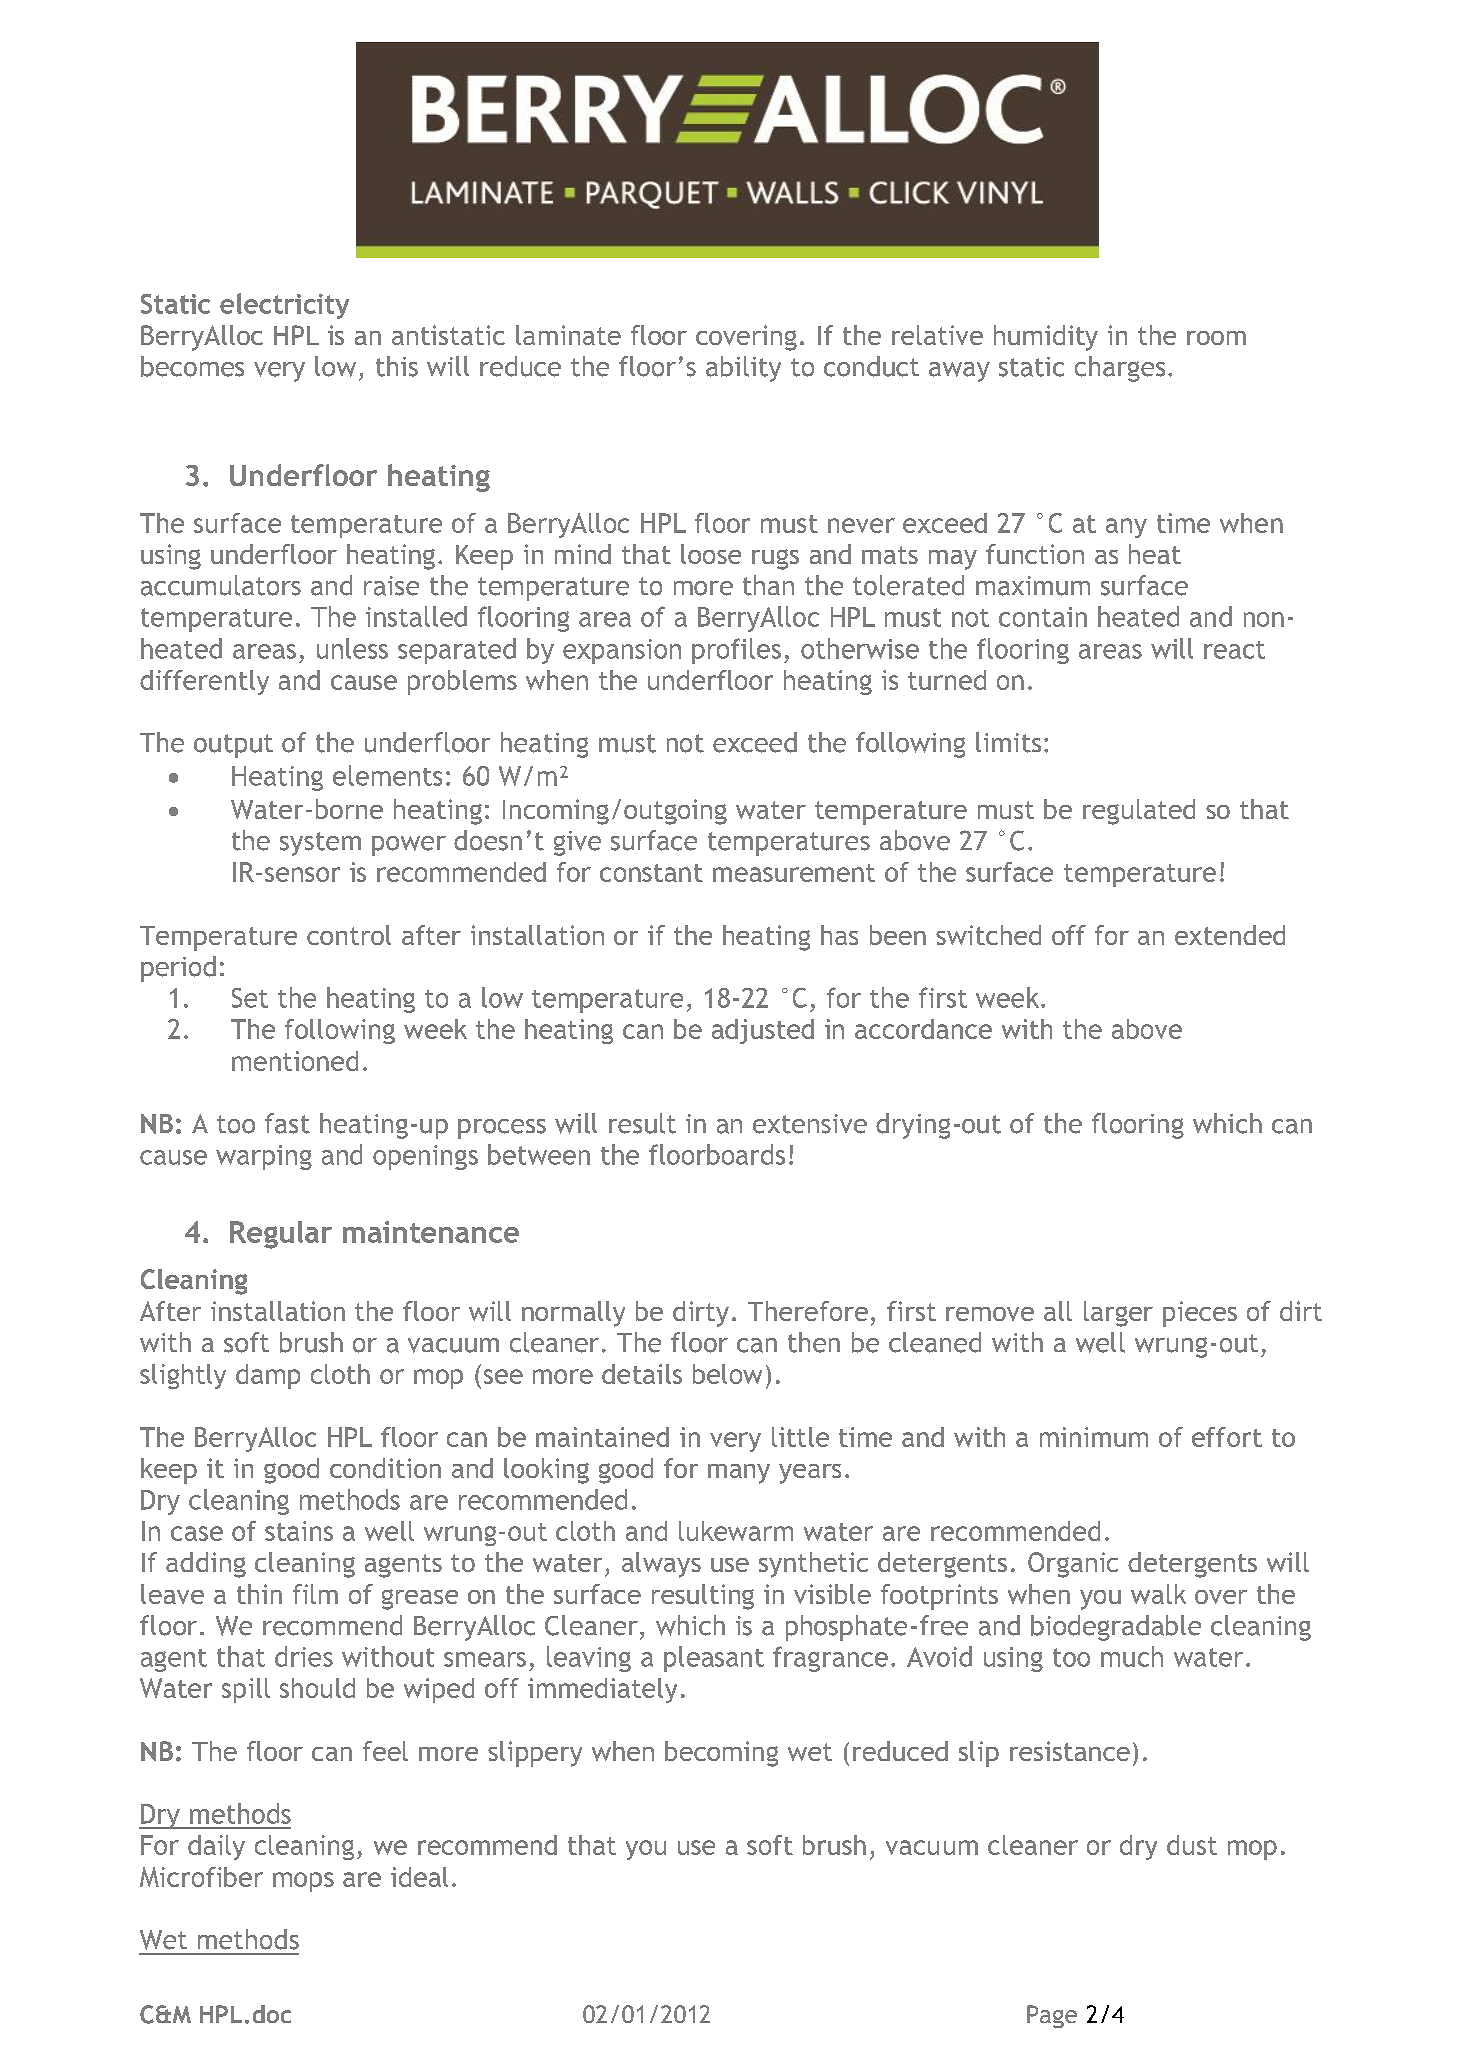 The height and width of the screenshot is (2071, 1465). Describe the element at coordinates (743, 369) in the screenshot. I see `ability` at that location.
